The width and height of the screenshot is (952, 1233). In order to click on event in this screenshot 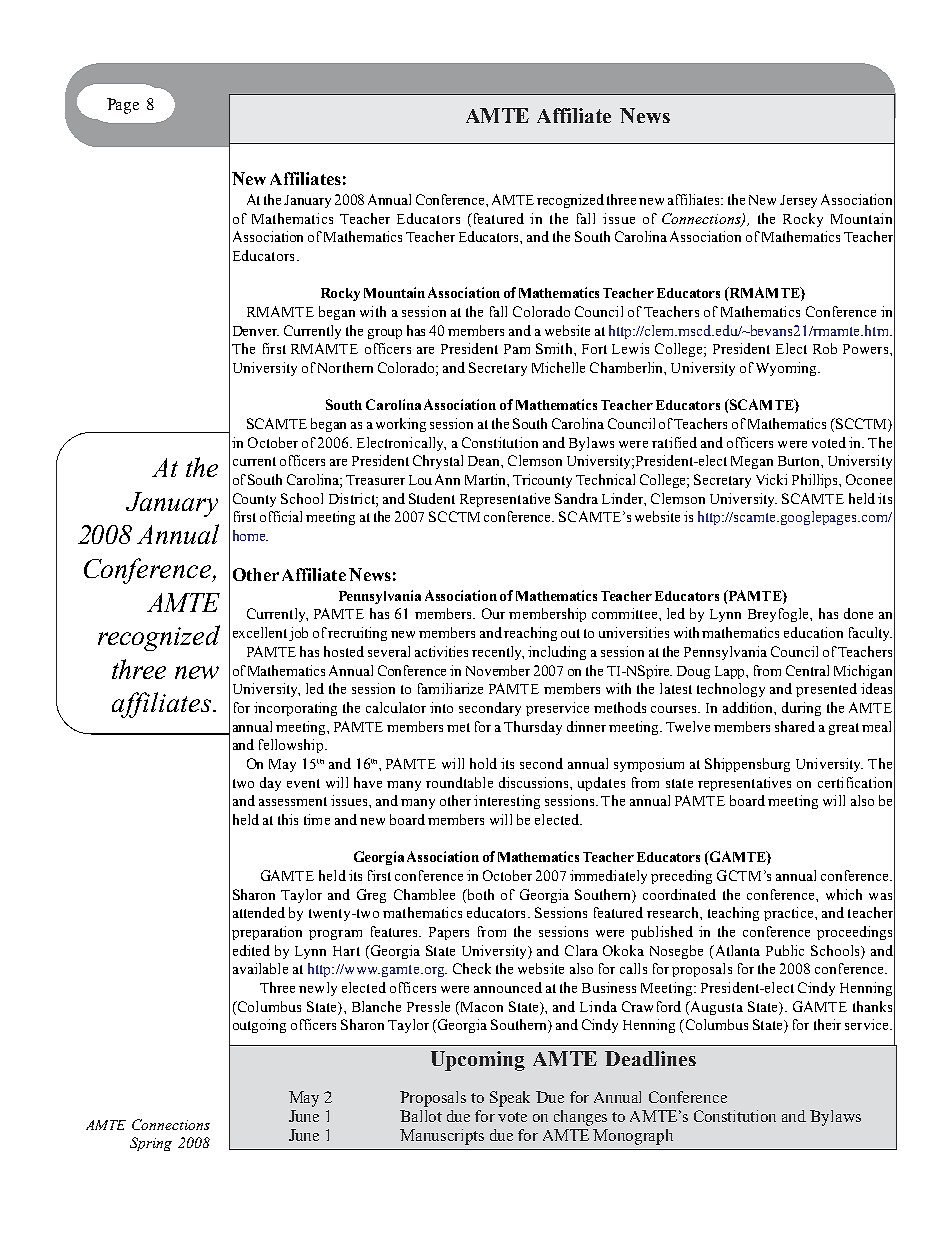, I will do `click(303, 783)`.
